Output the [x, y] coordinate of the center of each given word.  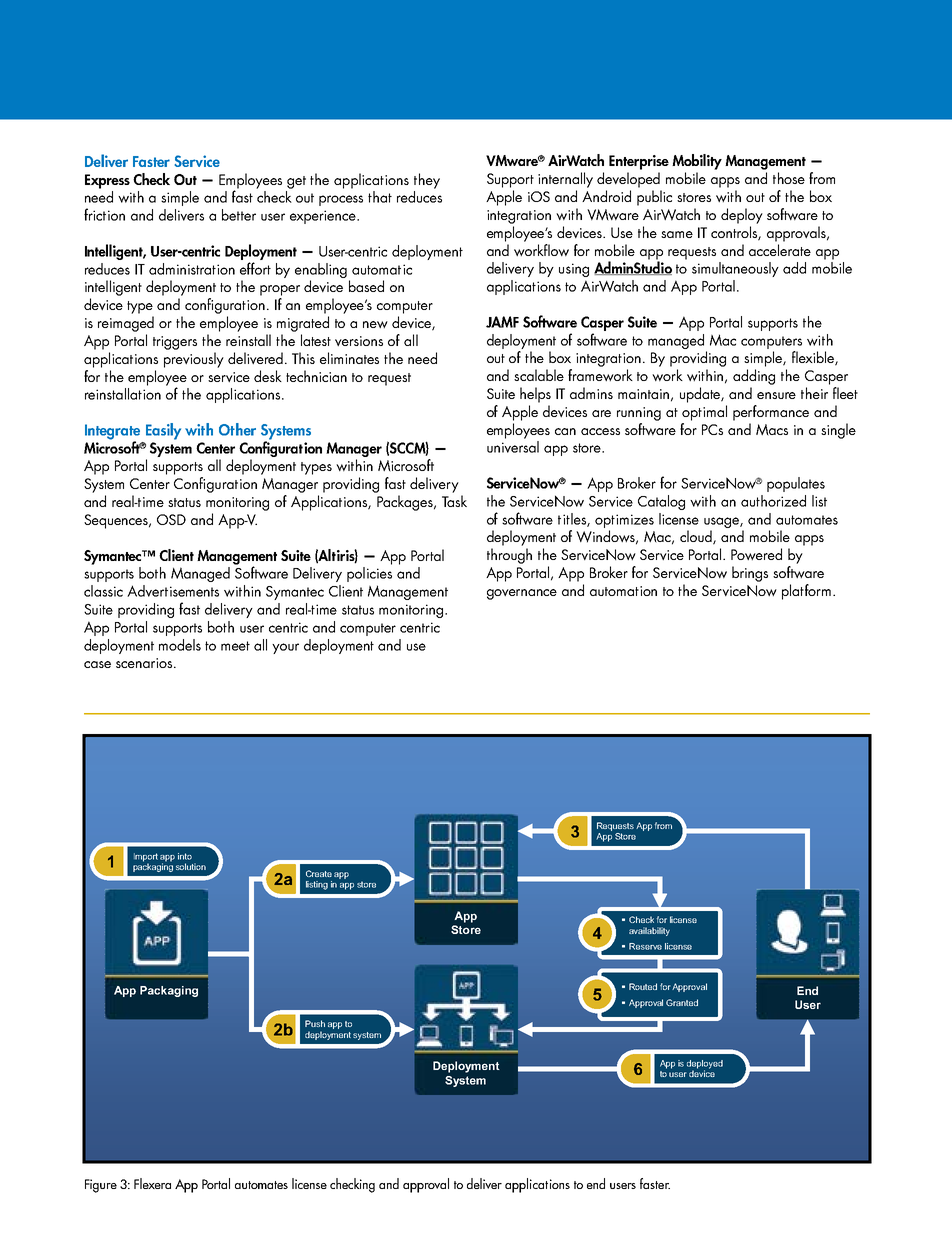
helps [535, 395]
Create [319, 873]
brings [750, 574]
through [509, 556]
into [185, 856]
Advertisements [173, 591]
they [427, 181]
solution [191, 866]
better [239, 215]
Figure [101, 1186]
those [789, 178]
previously [194, 360]
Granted [682, 1002]
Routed [643, 986]
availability [649, 931]
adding [754, 377]
